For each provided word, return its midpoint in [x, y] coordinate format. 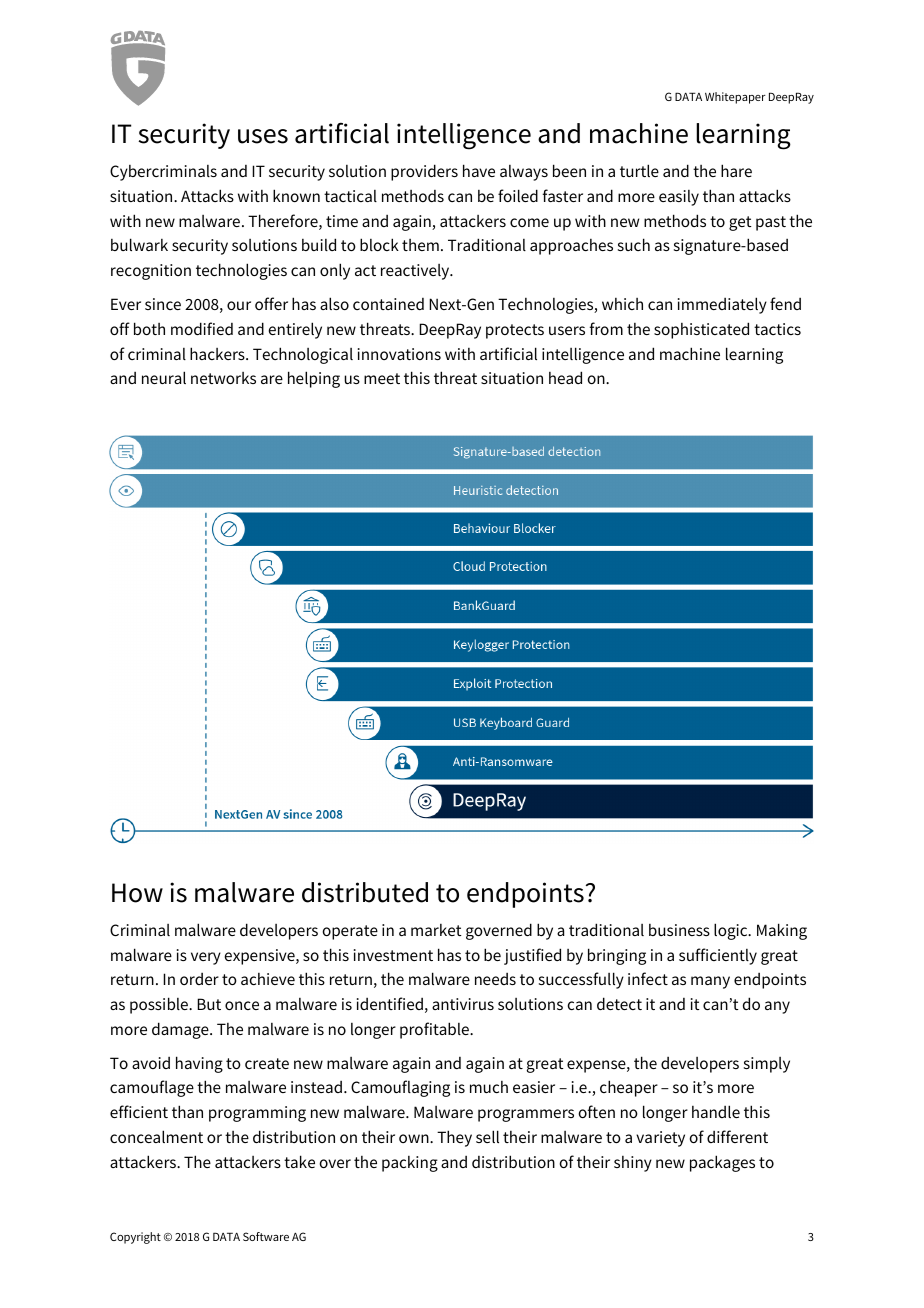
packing [410, 1164]
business [679, 930]
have [479, 170]
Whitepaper [735, 98]
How [137, 893]
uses [263, 136]
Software [266, 1236]
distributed [365, 892]
